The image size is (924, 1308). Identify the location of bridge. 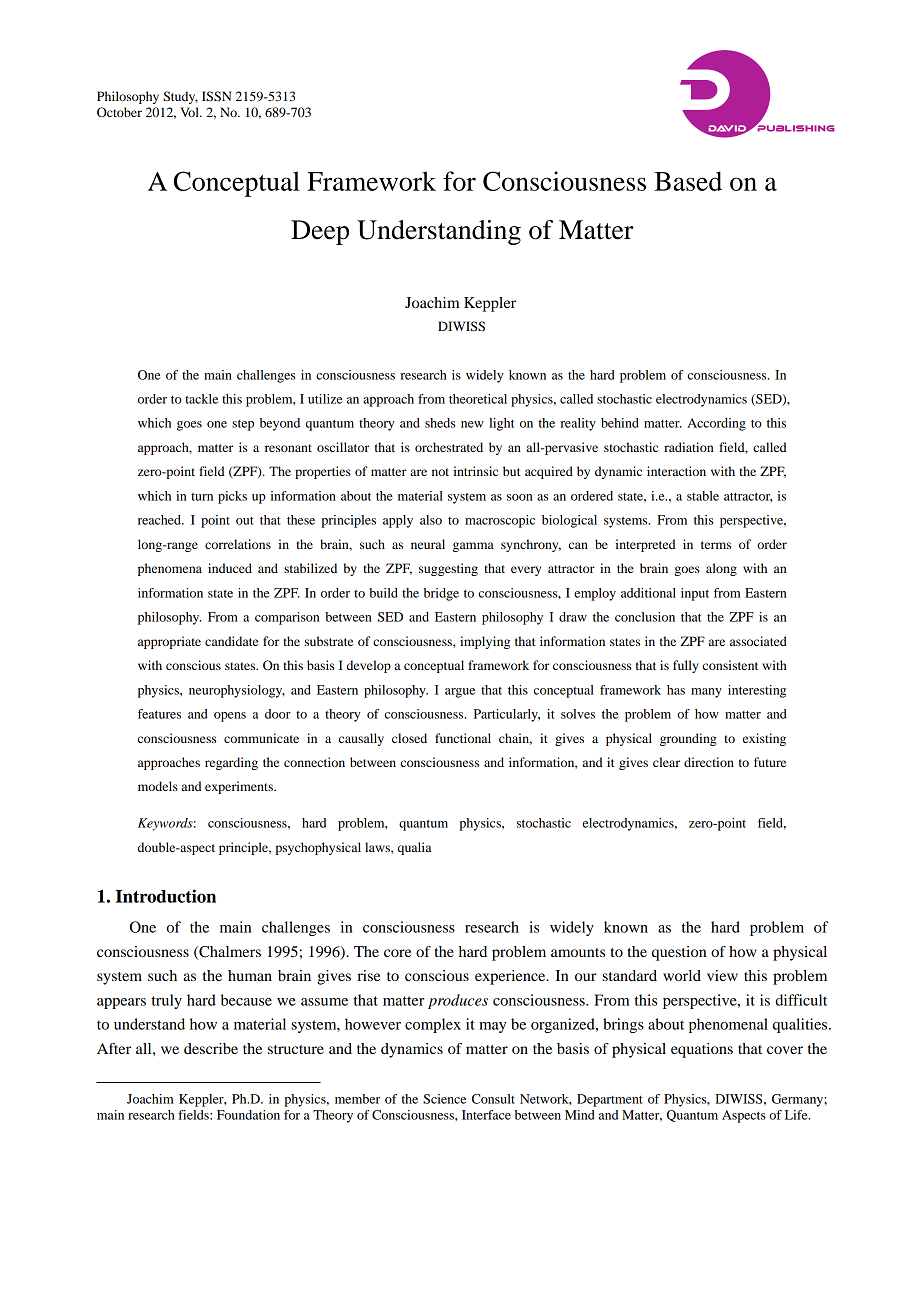
(441, 594).
